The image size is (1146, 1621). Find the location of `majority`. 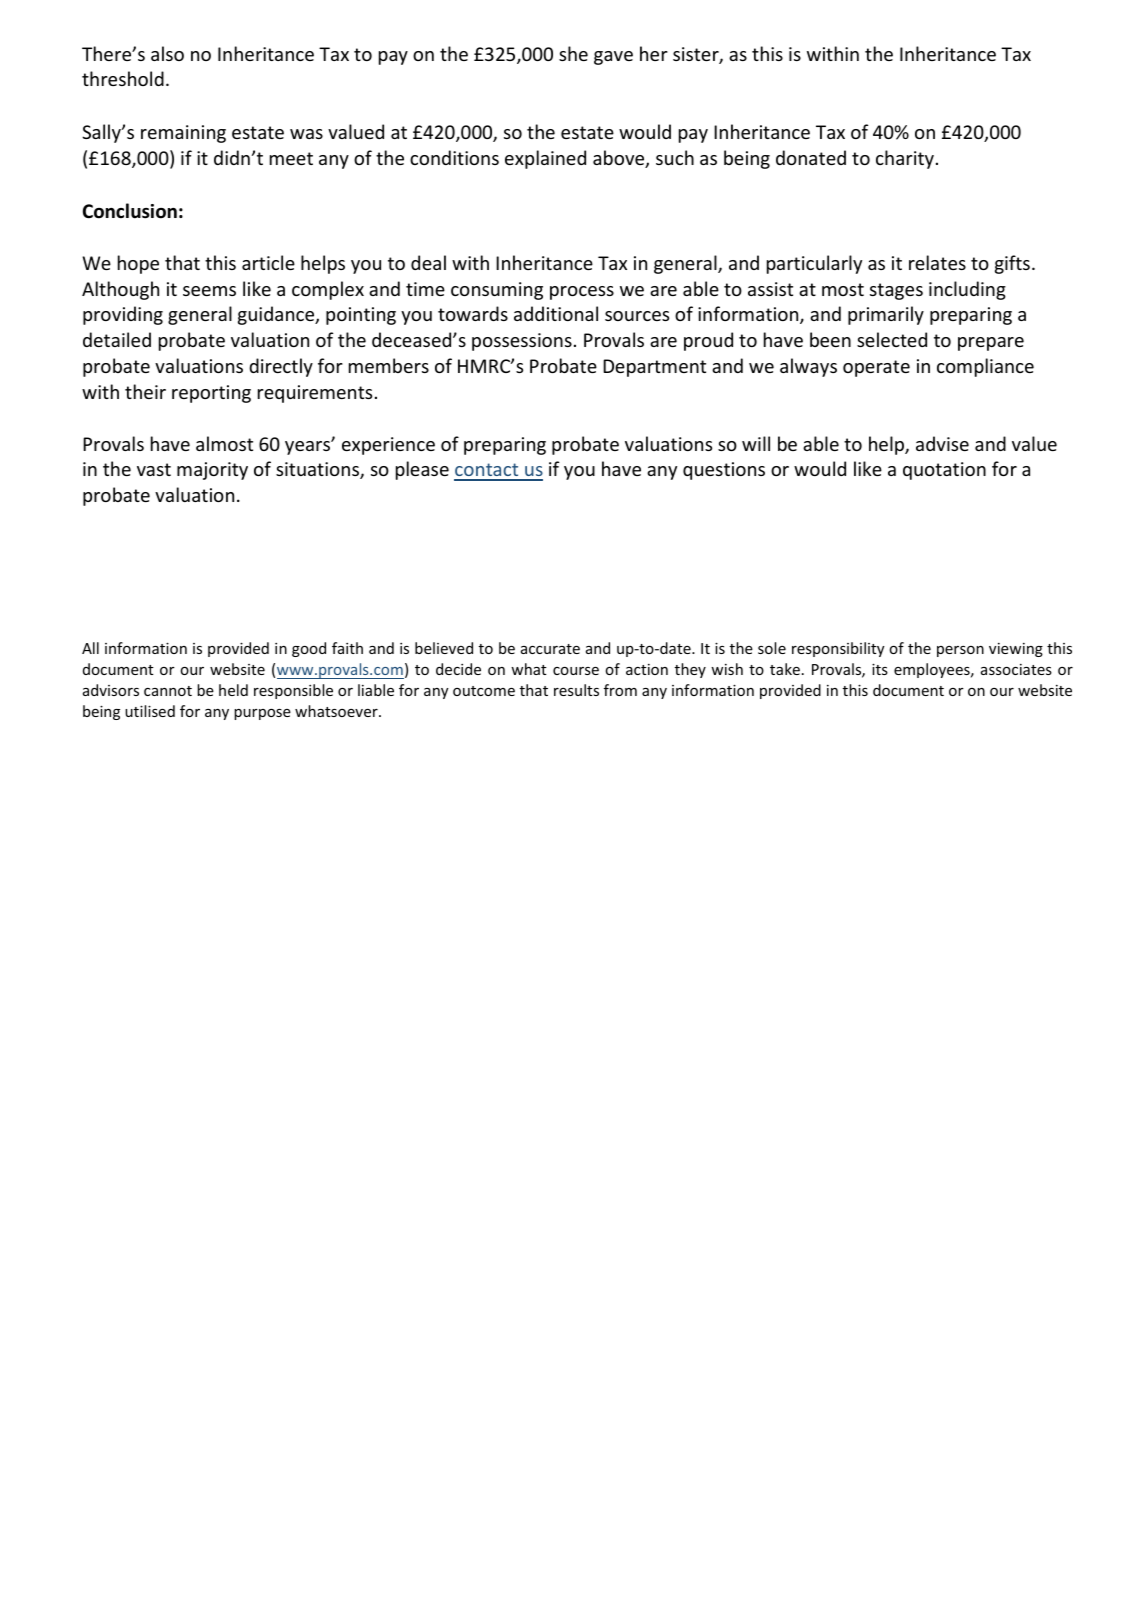

majority is located at coordinates (212, 471).
